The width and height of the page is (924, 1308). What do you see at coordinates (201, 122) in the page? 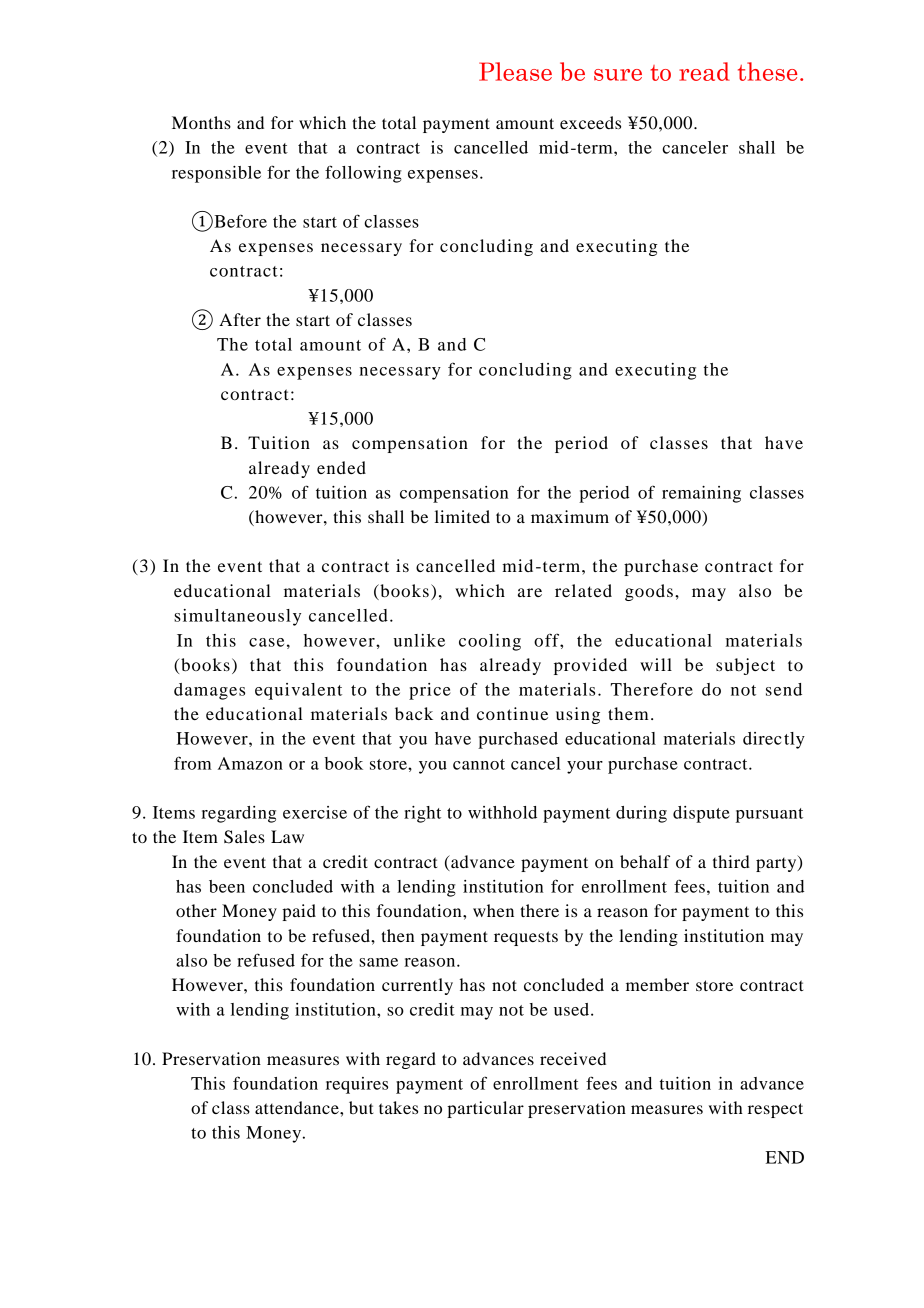
I see `Months` at bounding box center [201, 122].
